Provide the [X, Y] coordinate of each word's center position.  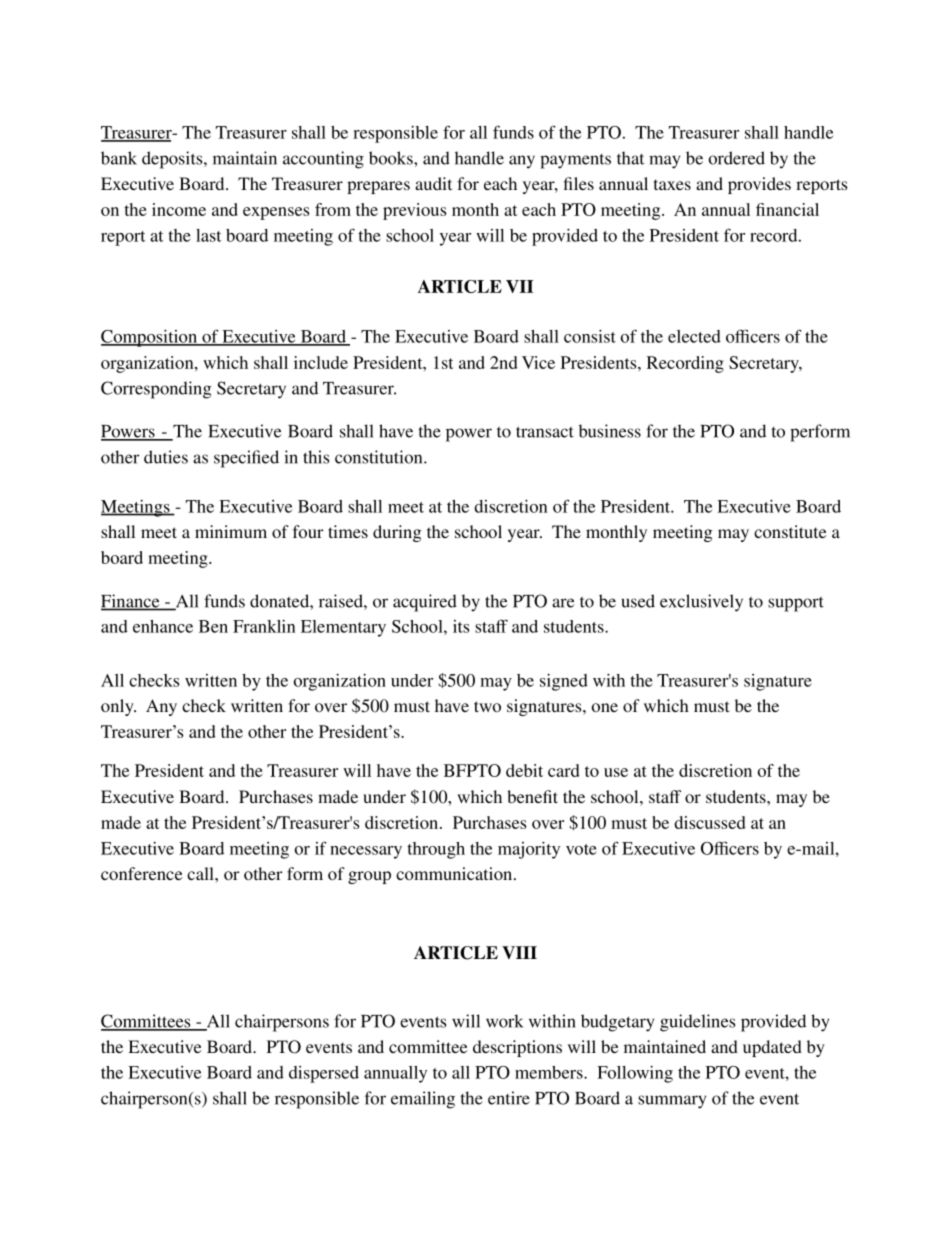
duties [166, 457]
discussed [710, 822]
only [118, 707]
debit [524, 770]
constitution [380, 457]
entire [509, 1098]
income [179, 209]
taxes [672, 184]
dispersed [324, 1074]
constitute [790, 531]
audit [433, 183]
